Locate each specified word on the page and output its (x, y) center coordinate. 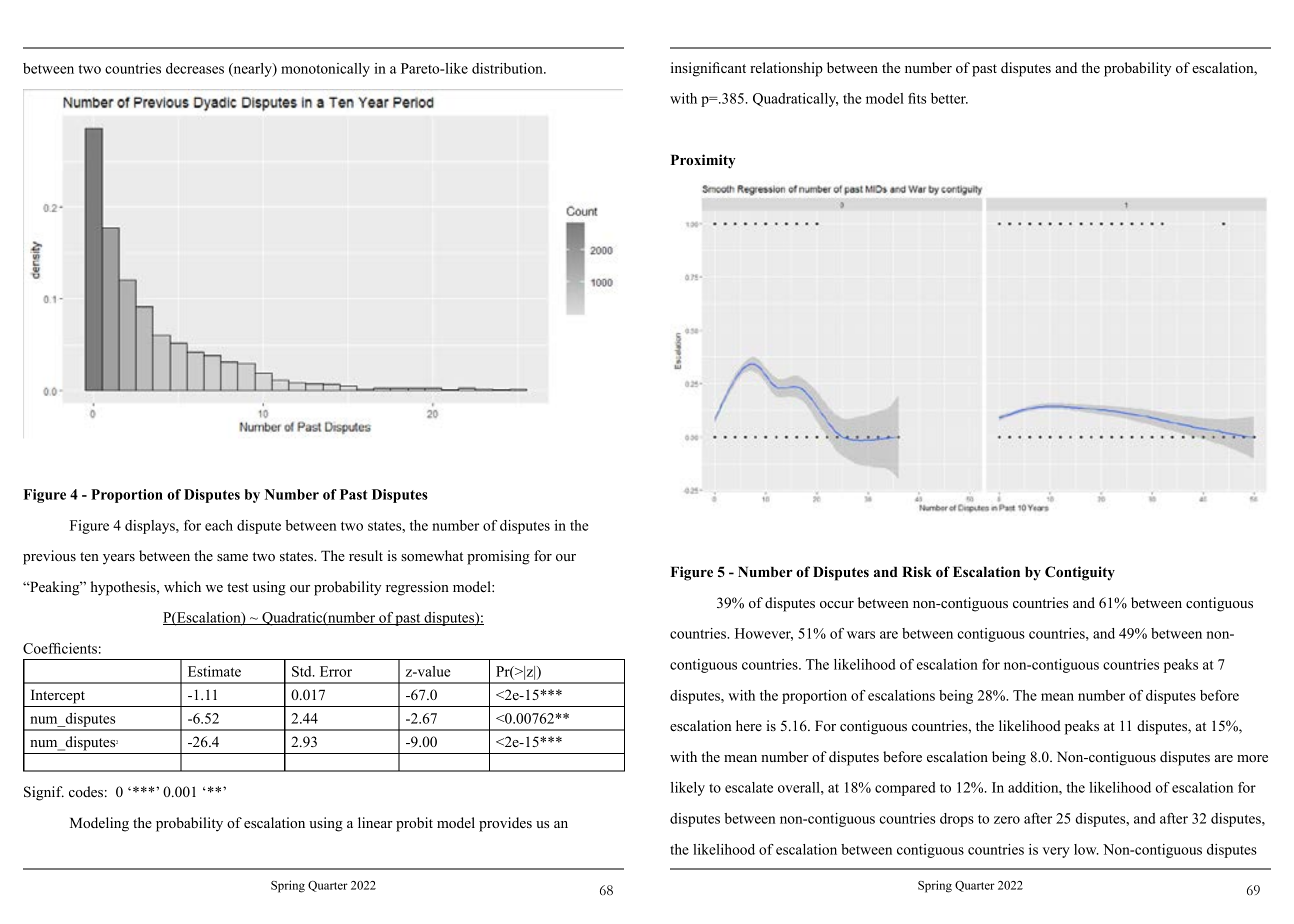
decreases (195, 68)
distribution (508, 68)
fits (917, 98)
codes (86, 791)
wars (861, 635)
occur (837, 604)
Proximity (703, 161)
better (949, 98)
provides (505, 824)
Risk (917, 571)
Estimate (214, 671)
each (219, 525)
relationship (786, 69)
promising (498, 557)
